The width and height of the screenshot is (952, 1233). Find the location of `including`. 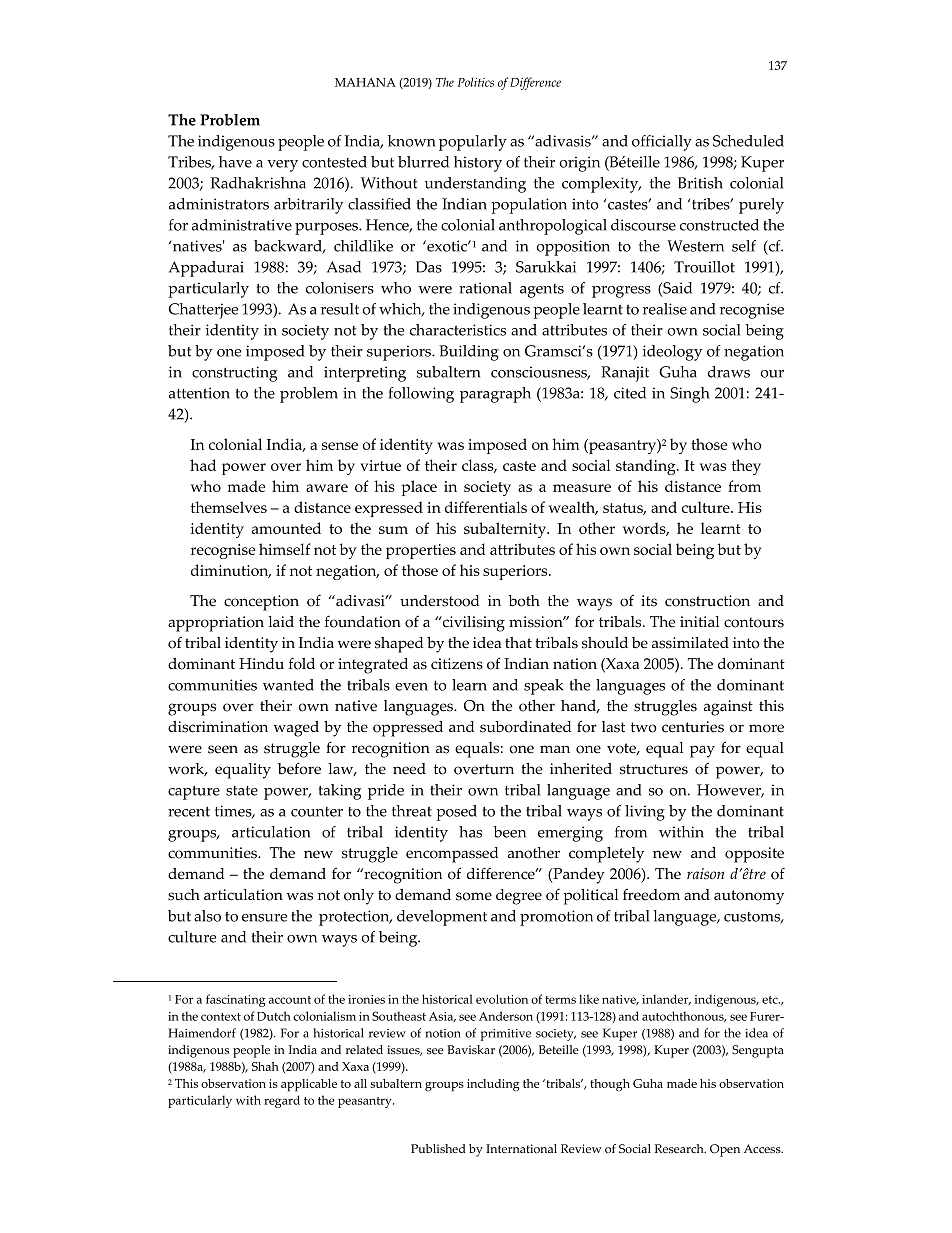

including is located at coordinates (493, 1085).
